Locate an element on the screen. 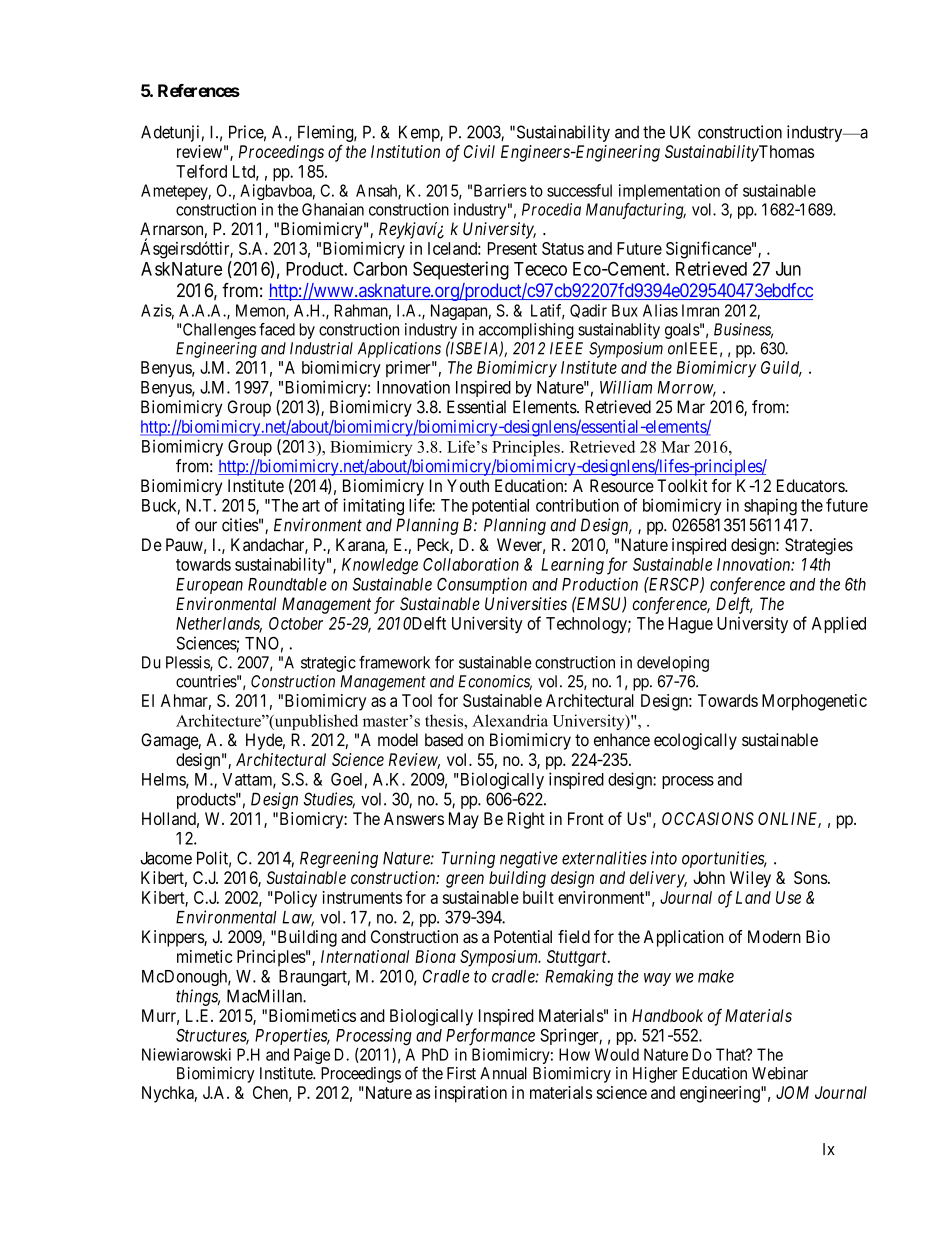  negative is located at coordinates (529, 859).
